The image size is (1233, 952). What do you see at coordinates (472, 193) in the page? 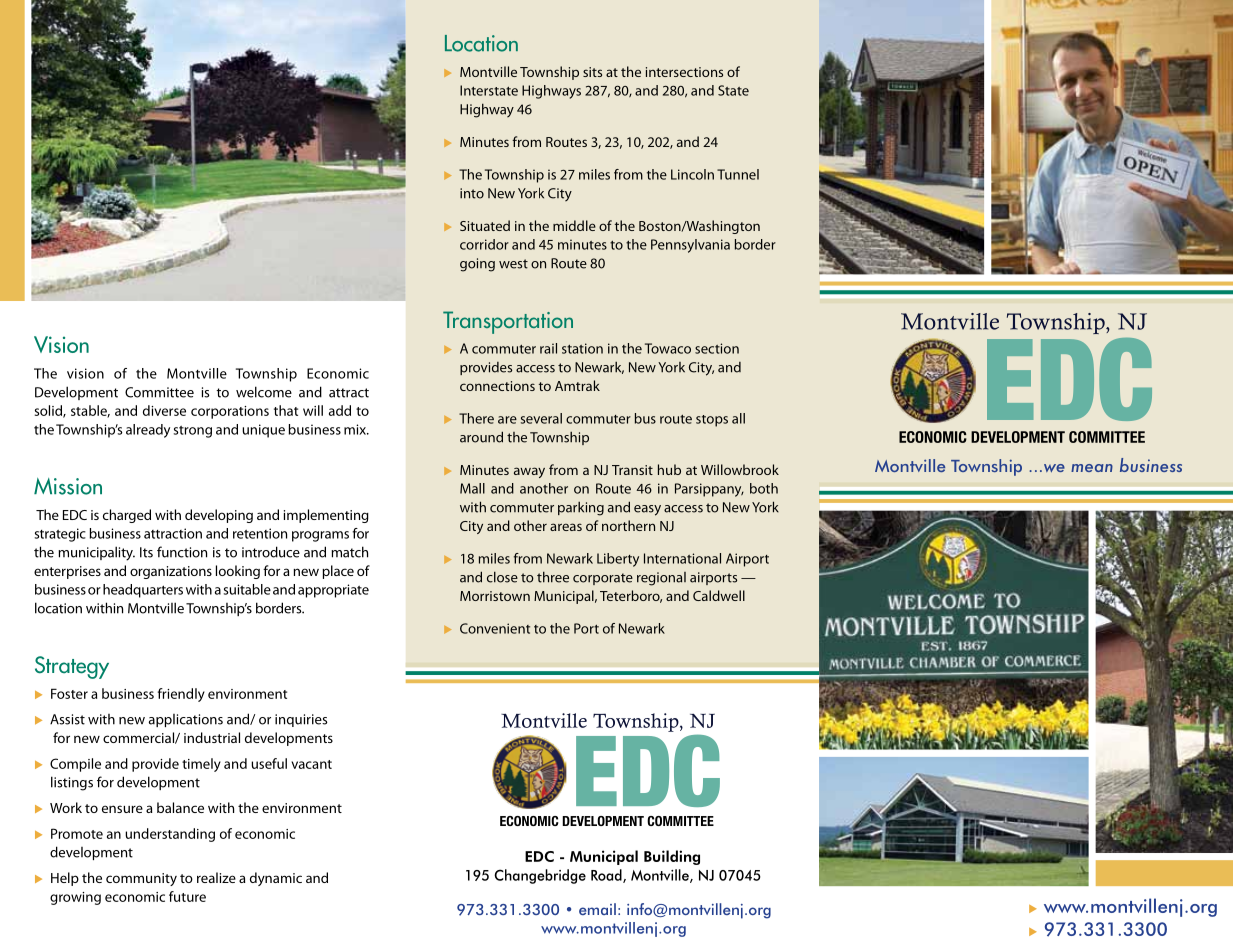
I see `into` at bounding box center [472, 193].
